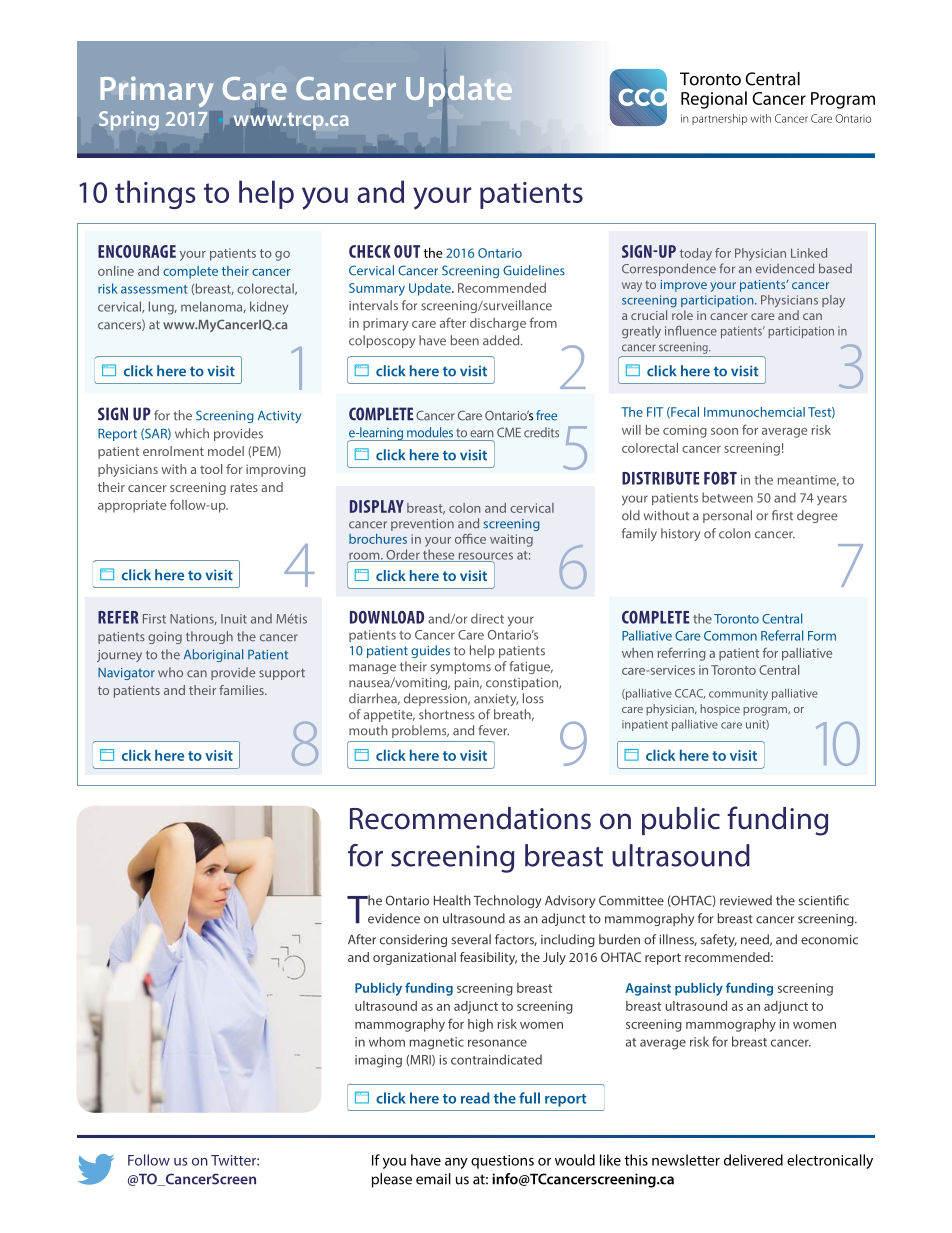 This page has height=1233, width=952. Describe the element at coordinates (727, 516) in the page. I see `personal` at that location.
